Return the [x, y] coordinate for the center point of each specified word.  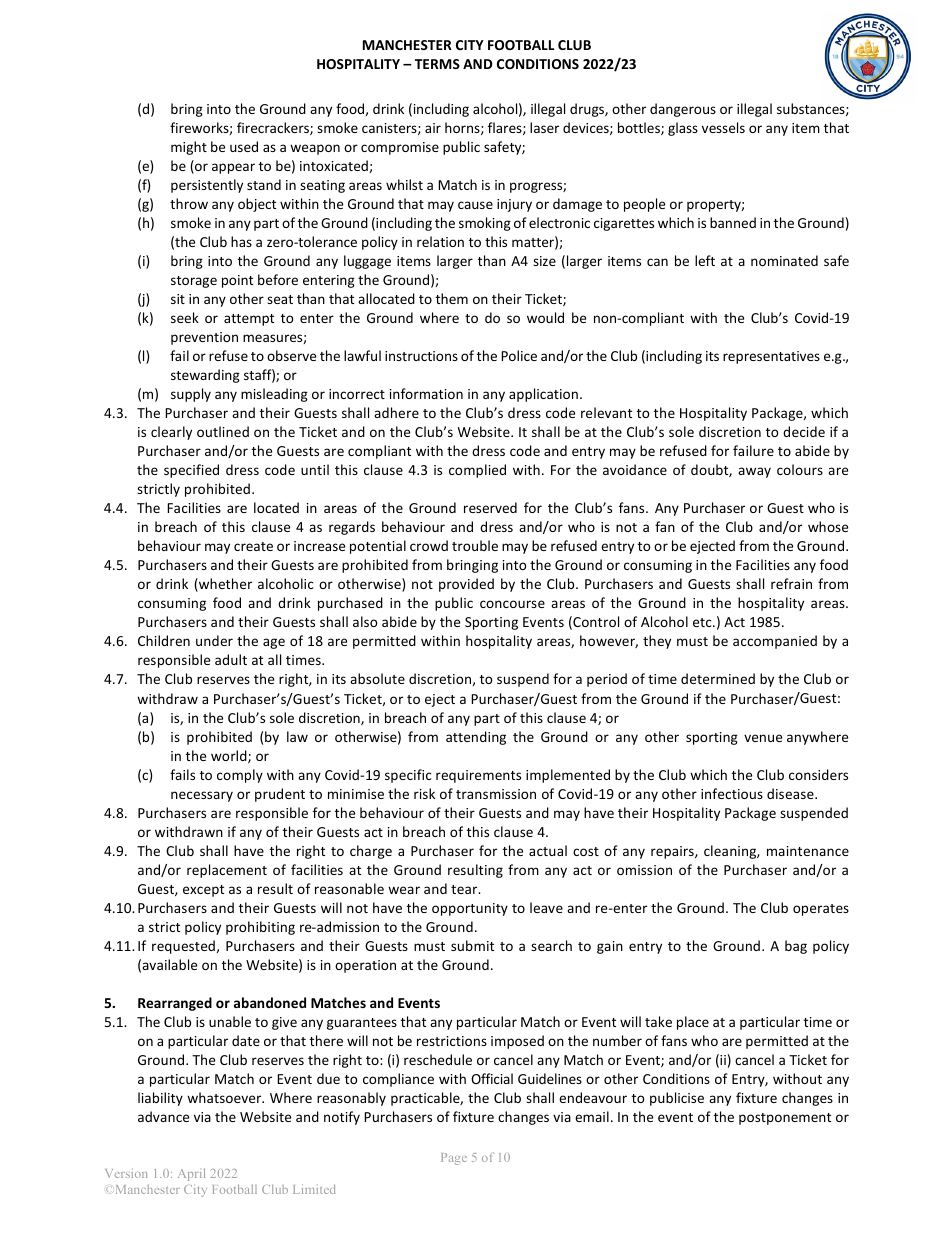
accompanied [775, 642]
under [214, 640]
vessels [723, 127]
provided [466, 585]
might [189, 148]
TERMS [437, 64]
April [191, 1174]
